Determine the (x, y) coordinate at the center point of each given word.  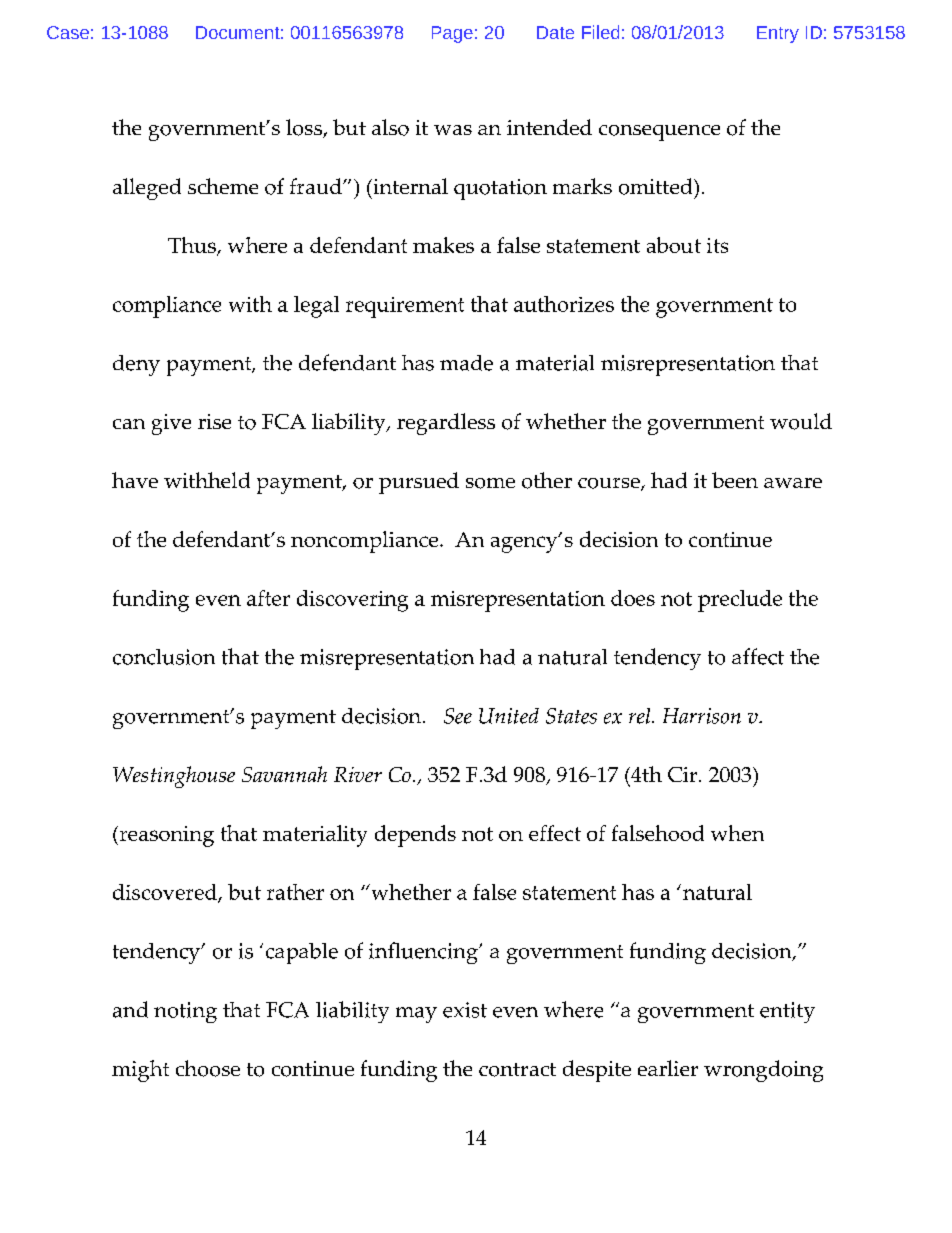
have (135, 480)
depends (415, 836)
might (140, 1071)
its (717, 245)
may (416, 1015)
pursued (419, 483)
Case (68, 32)
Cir (684, 774)
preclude (740, 601)
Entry (778, 34)
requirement (405, 307)
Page (452, 34)
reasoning (165, 836)
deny (136, 365)
